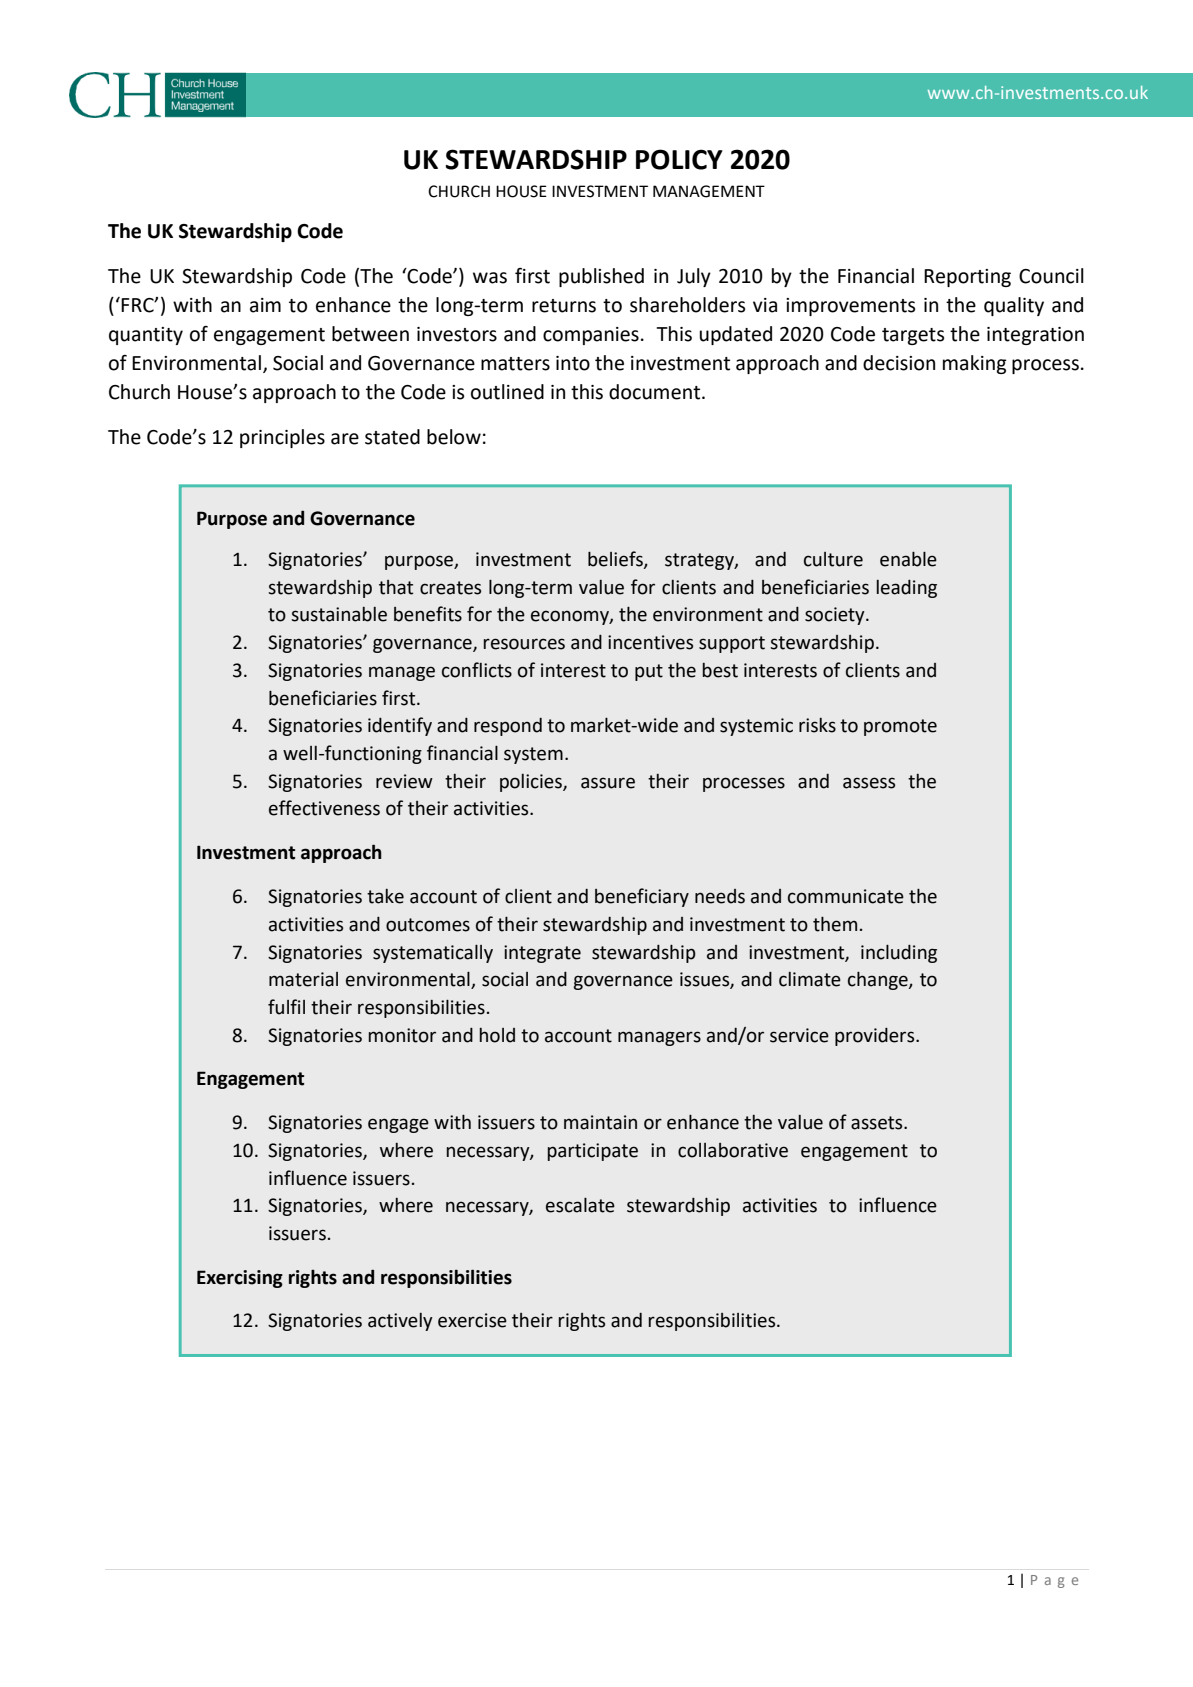  What do you see at coordinates (580, 1205) in the image?
I see `escalate` at bounding box center [580, 1205].
